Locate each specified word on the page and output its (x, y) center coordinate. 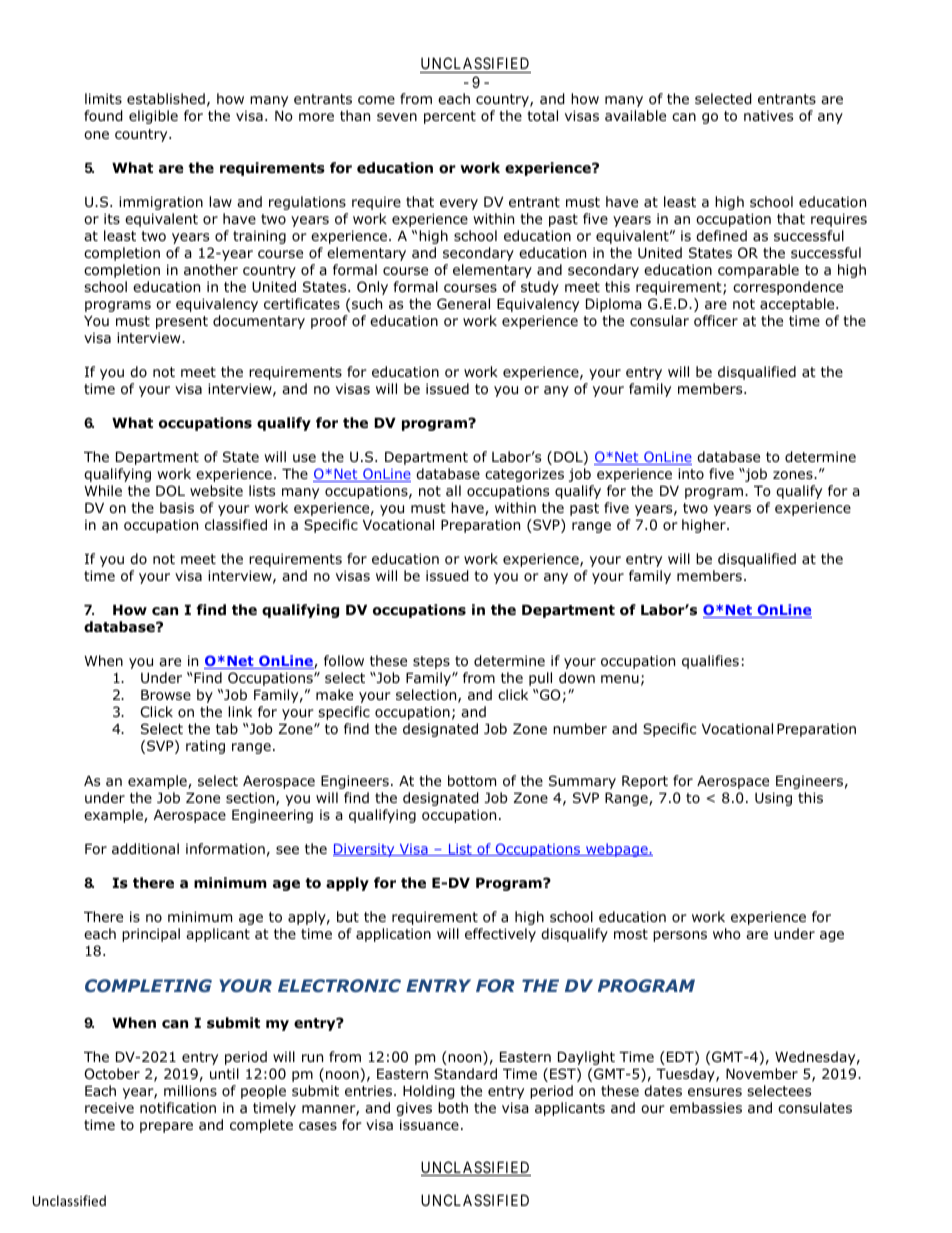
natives (768, 115)
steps (431, 662)
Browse (166, 695)
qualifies (710, 662)
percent (450, 117)
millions (190, 1091)
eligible (153, 117)
